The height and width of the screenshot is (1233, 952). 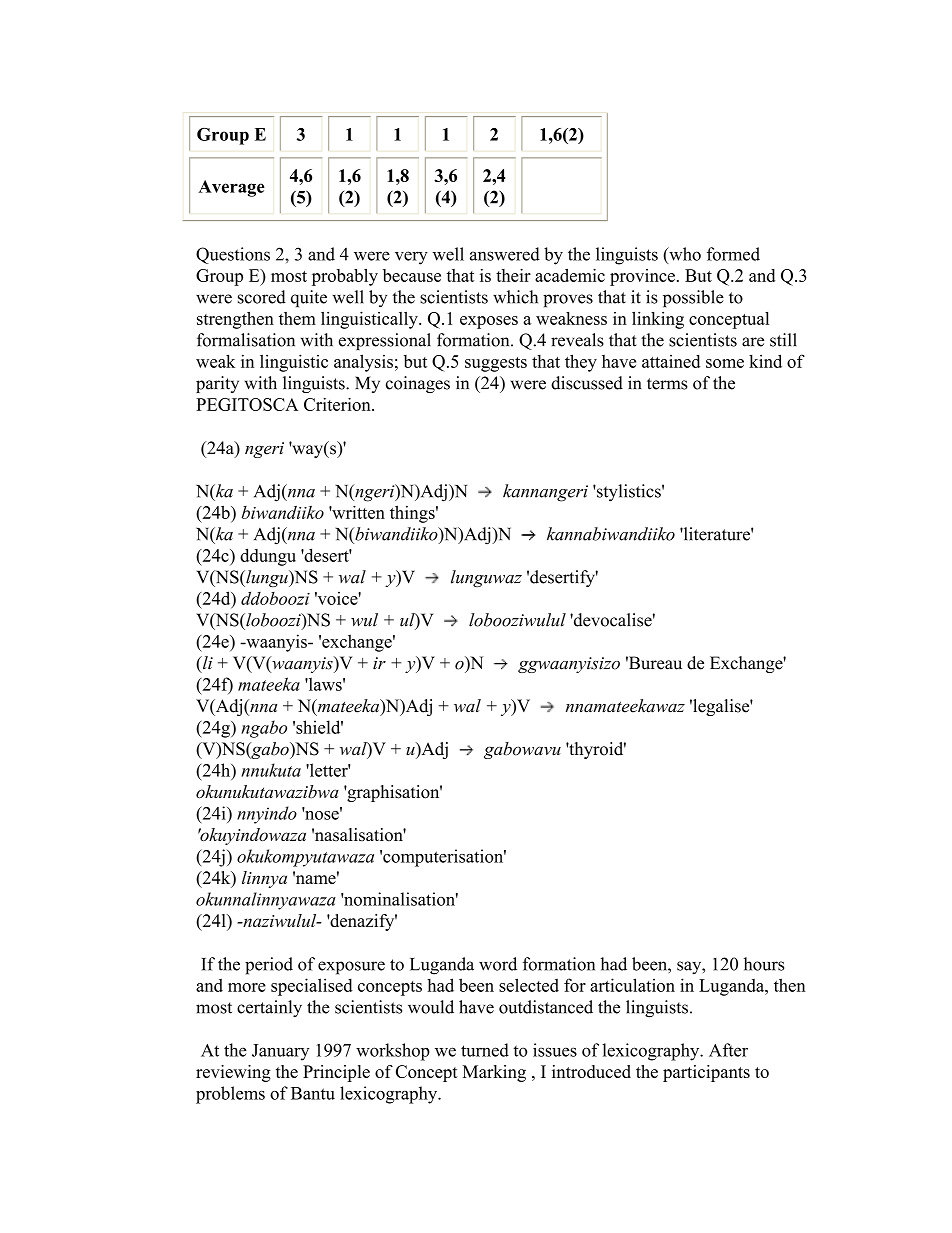 What do you see at coordinates (513, 275) in the screenshot?
I see `their` at bounding box center [513, 275].
